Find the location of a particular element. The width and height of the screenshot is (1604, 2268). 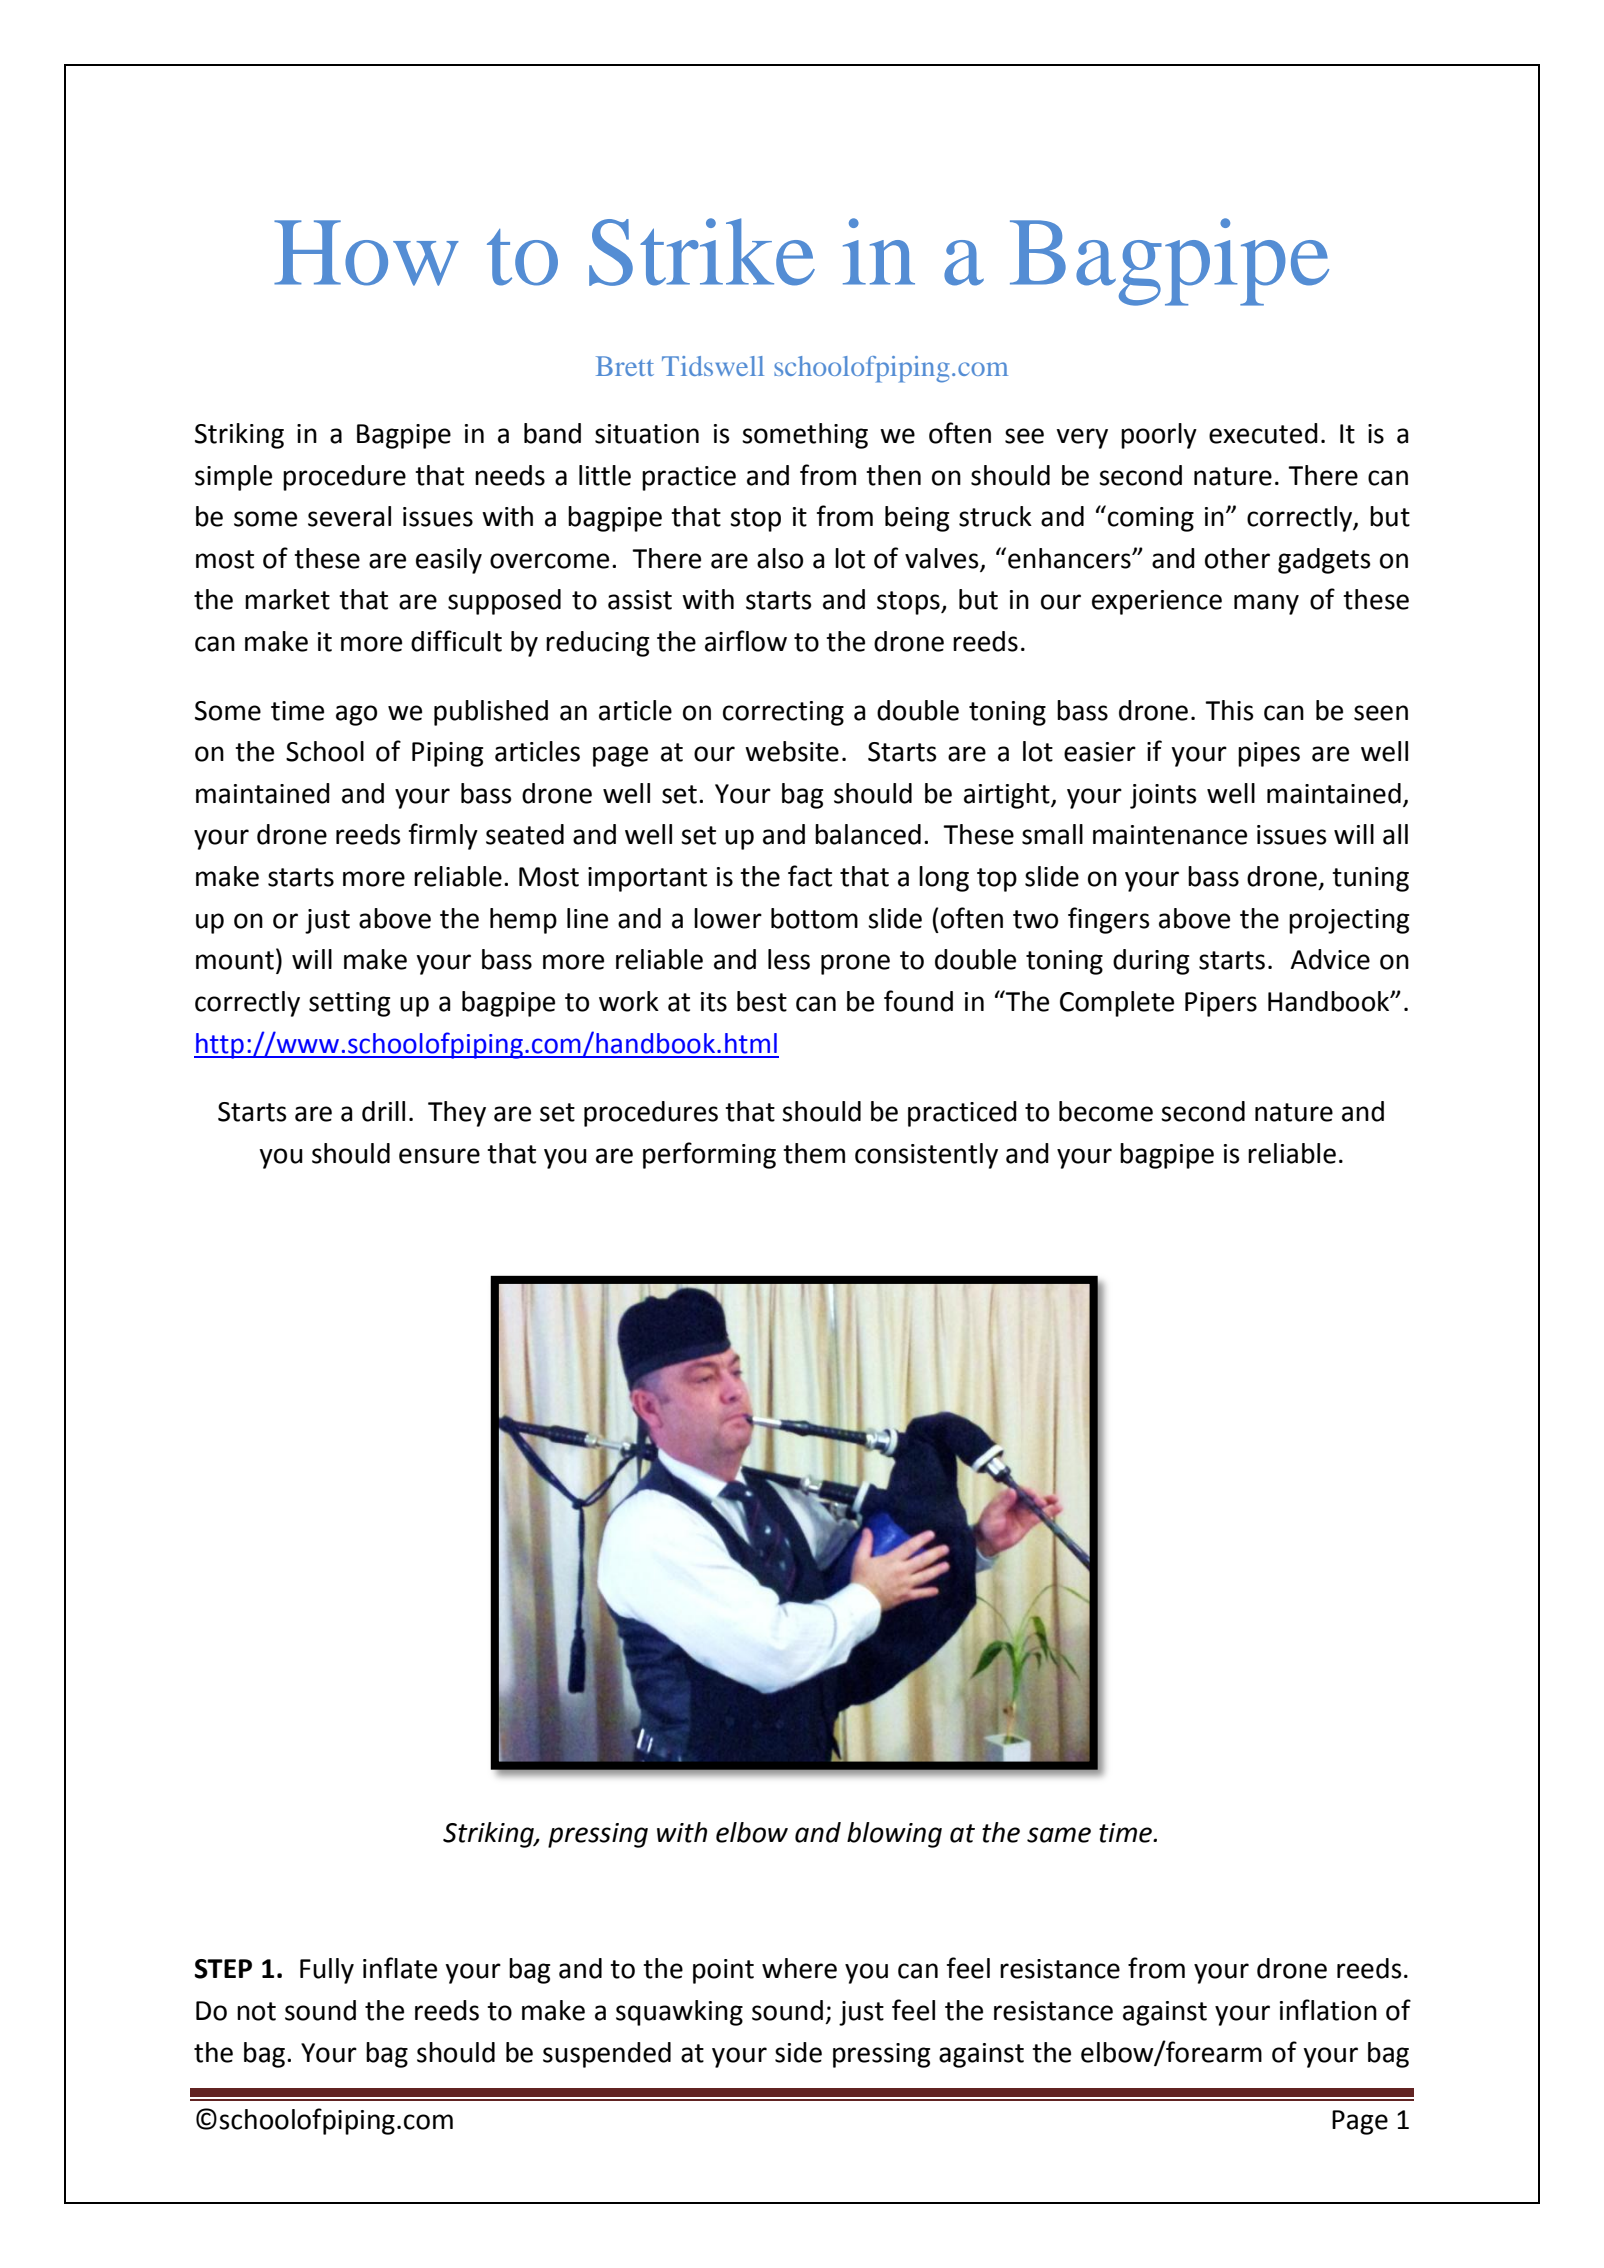

Fully is located at coordinates (327, 1971).
